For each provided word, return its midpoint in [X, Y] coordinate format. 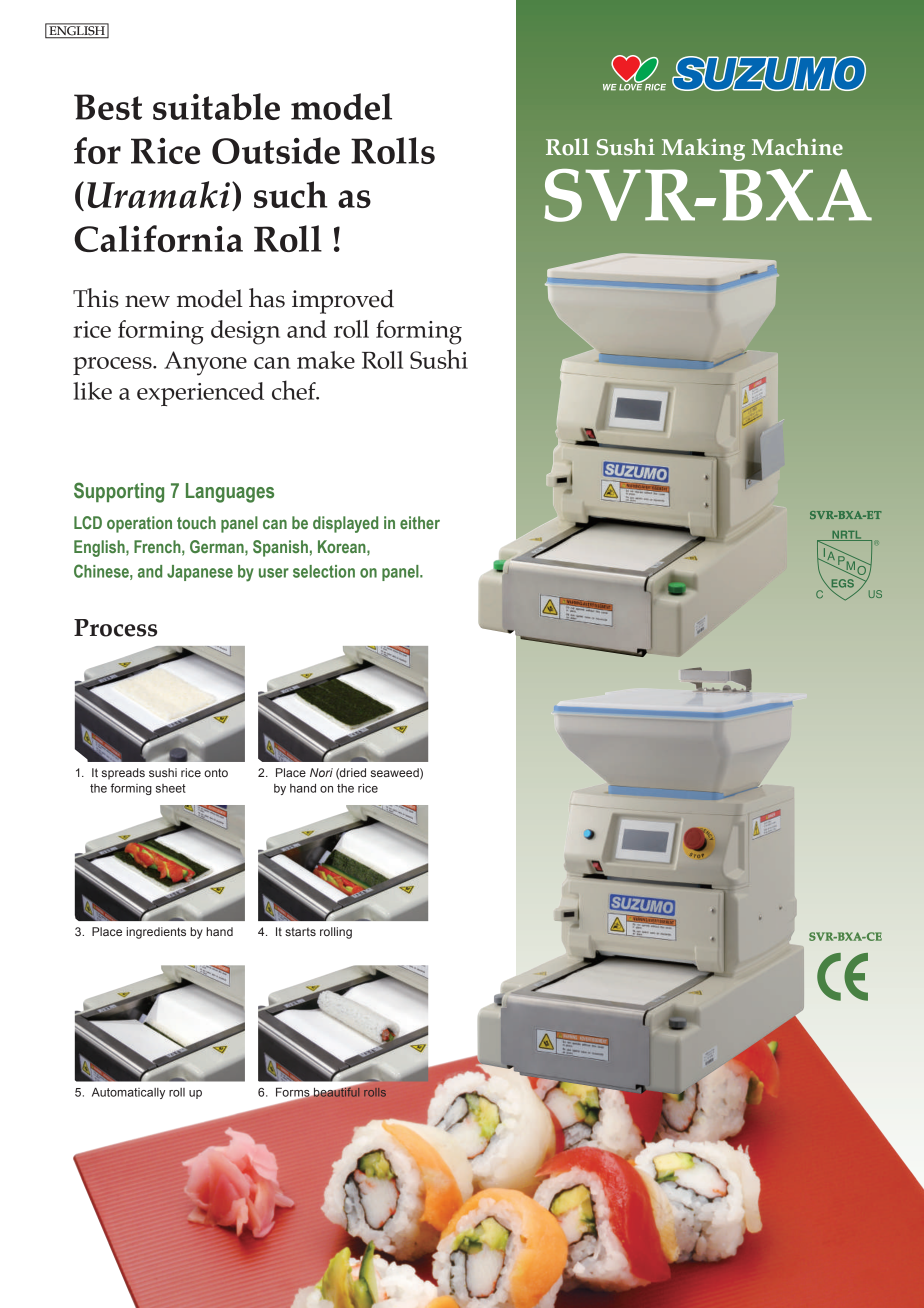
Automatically [128, 1093]
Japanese [200, 573]
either [420, 522]
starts [300, 932]
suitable [216, 106]
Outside [276, 150]
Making [703, 149]
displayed [345, 524]
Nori [321, 772]
